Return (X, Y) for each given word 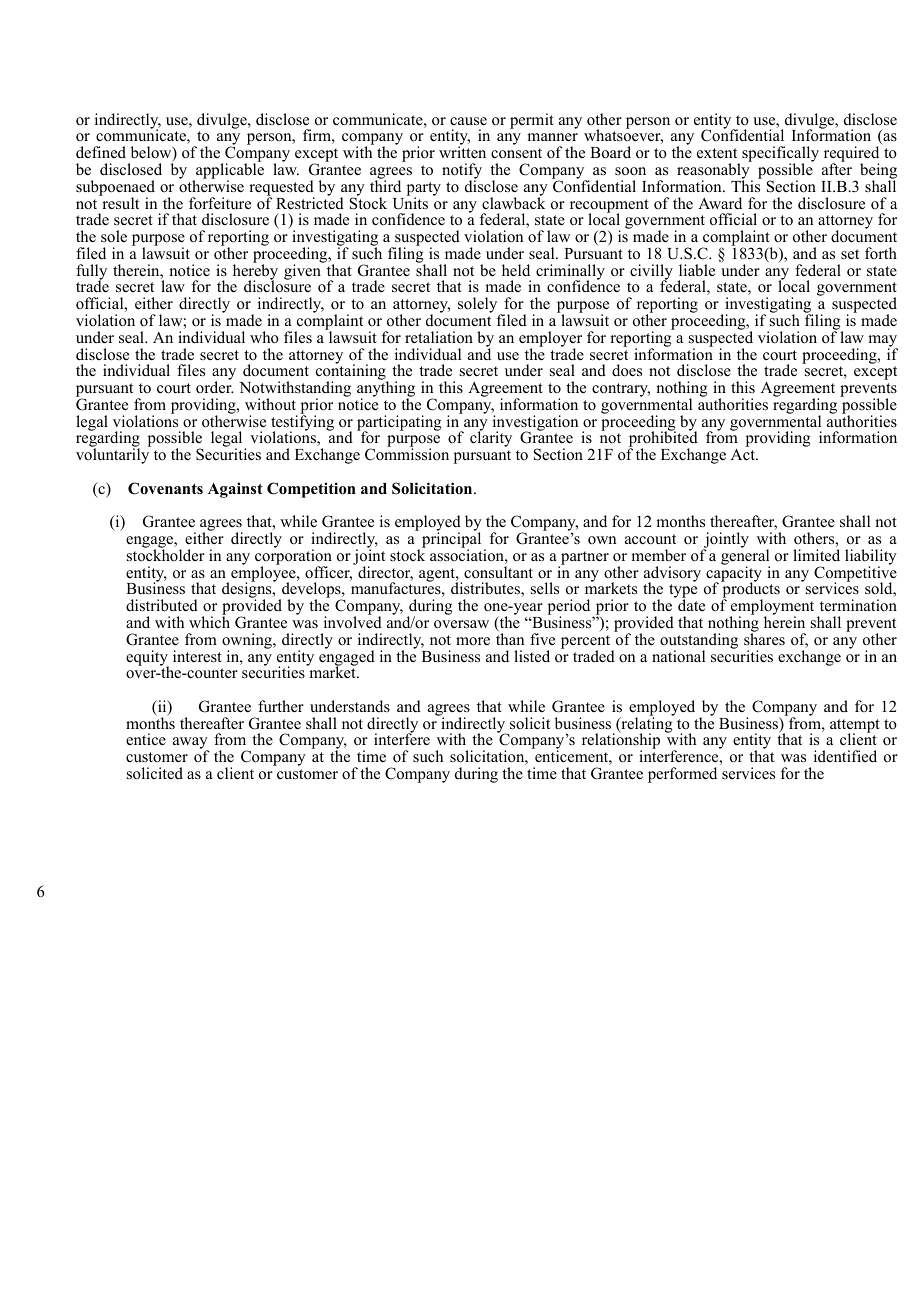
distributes (486, 589)
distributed (162, 605)
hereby (255, 272)
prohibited (663, 440)
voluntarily (113, 455)
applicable (229, 171)
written (462, 151)
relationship (621, 742)
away (191, 744)
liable (697, 270)
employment (771, 608)
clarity (491, 438)
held (516, 270)
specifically (780, 155)
